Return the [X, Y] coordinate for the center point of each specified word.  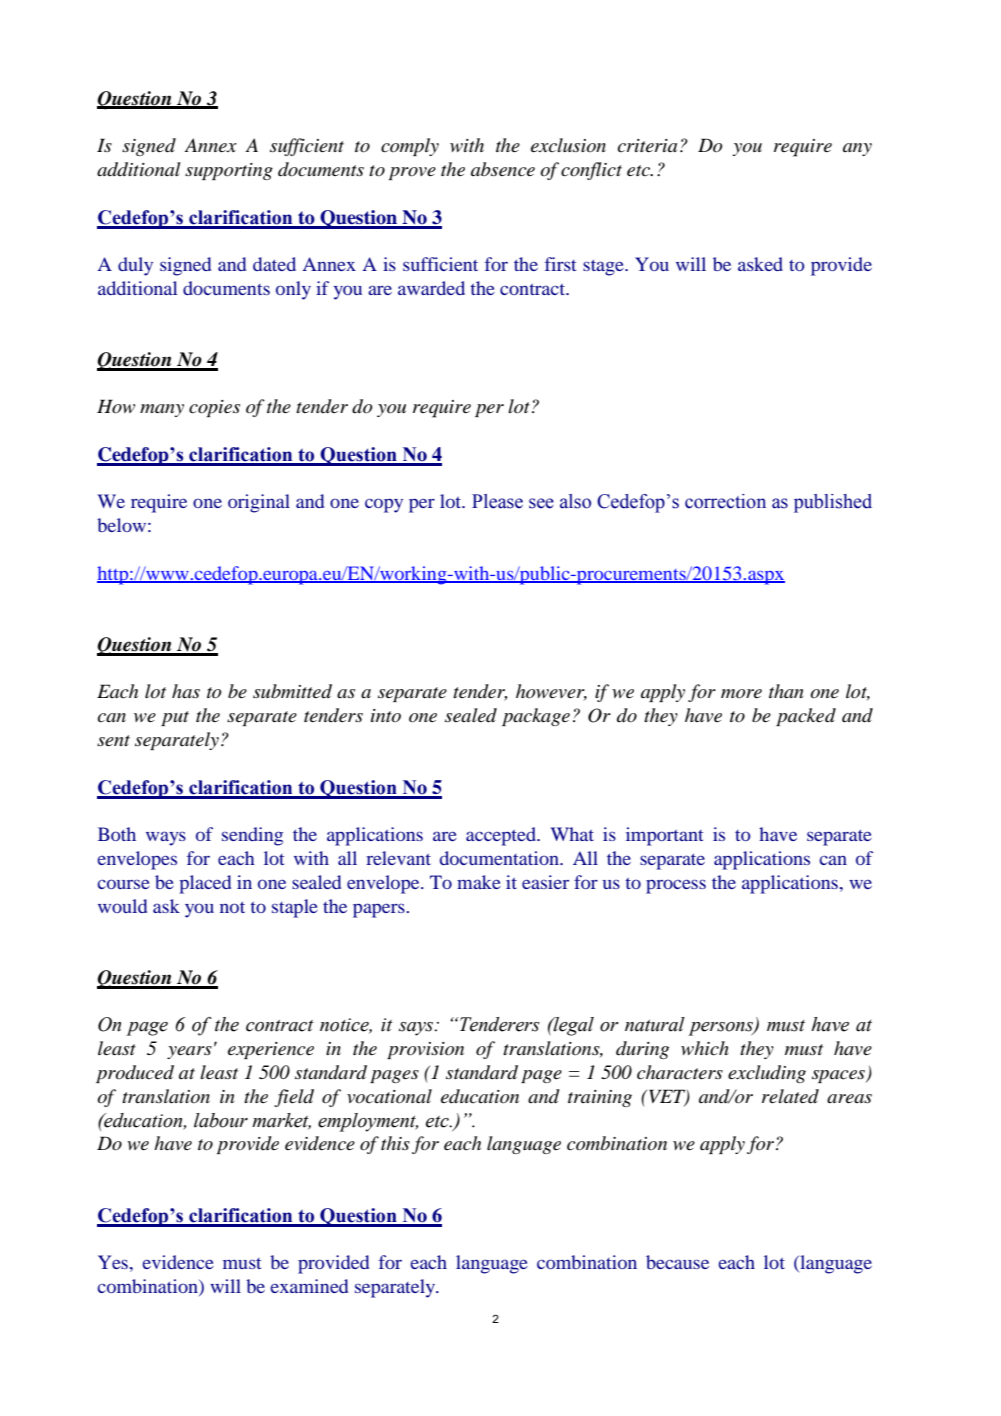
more [741, 694]
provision [425, 1050]
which [705, 1048]
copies [214, 408]
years [189, 1052]
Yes [113, 1262]
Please [497, 501]
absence [503, 169]
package [536, 717]
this [395, 1143]
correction [725, 501]
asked [760, 264]
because [677, 1262]
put [175, 718]
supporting [229, 171]
